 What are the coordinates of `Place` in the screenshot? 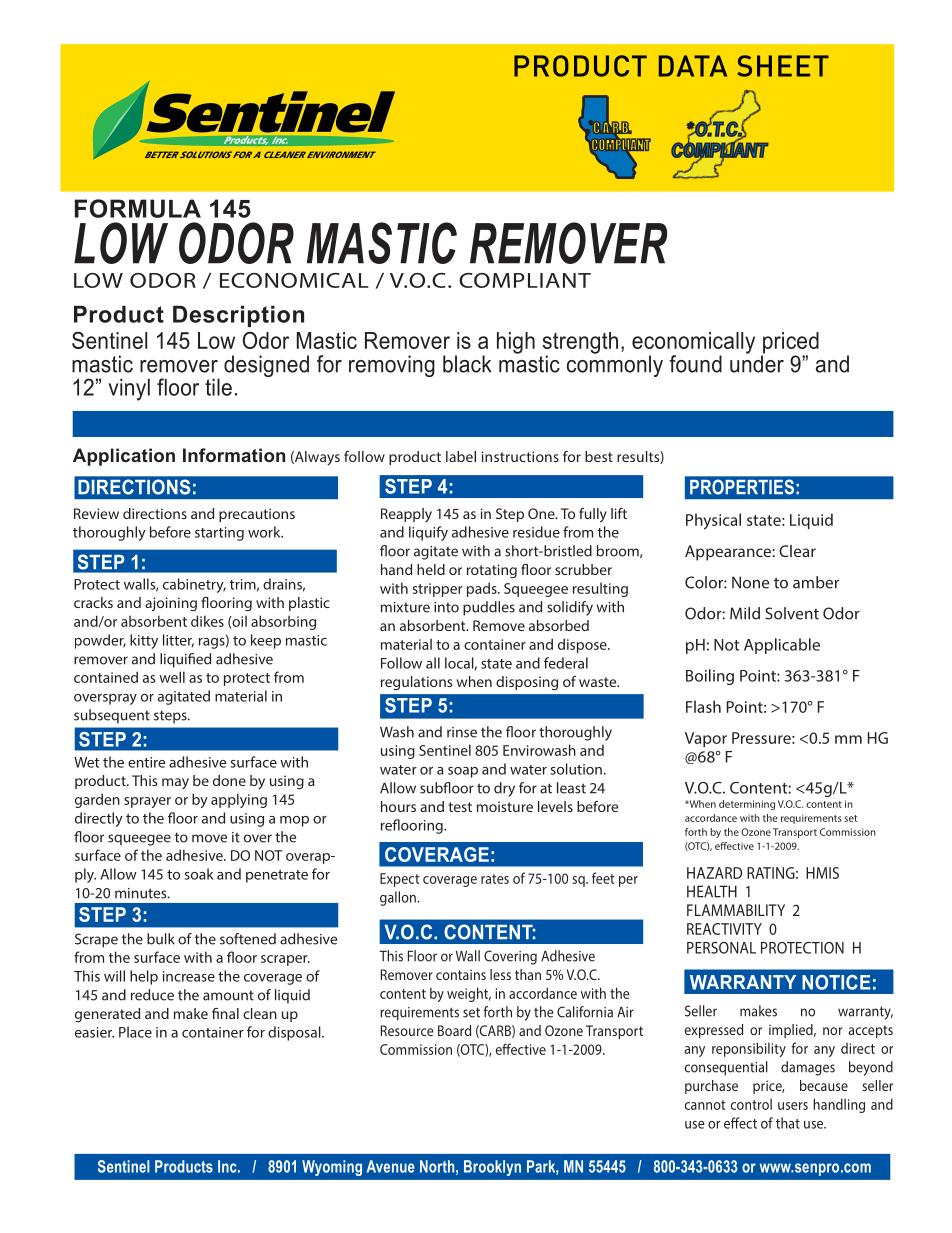 It's located at (135, 1032).
